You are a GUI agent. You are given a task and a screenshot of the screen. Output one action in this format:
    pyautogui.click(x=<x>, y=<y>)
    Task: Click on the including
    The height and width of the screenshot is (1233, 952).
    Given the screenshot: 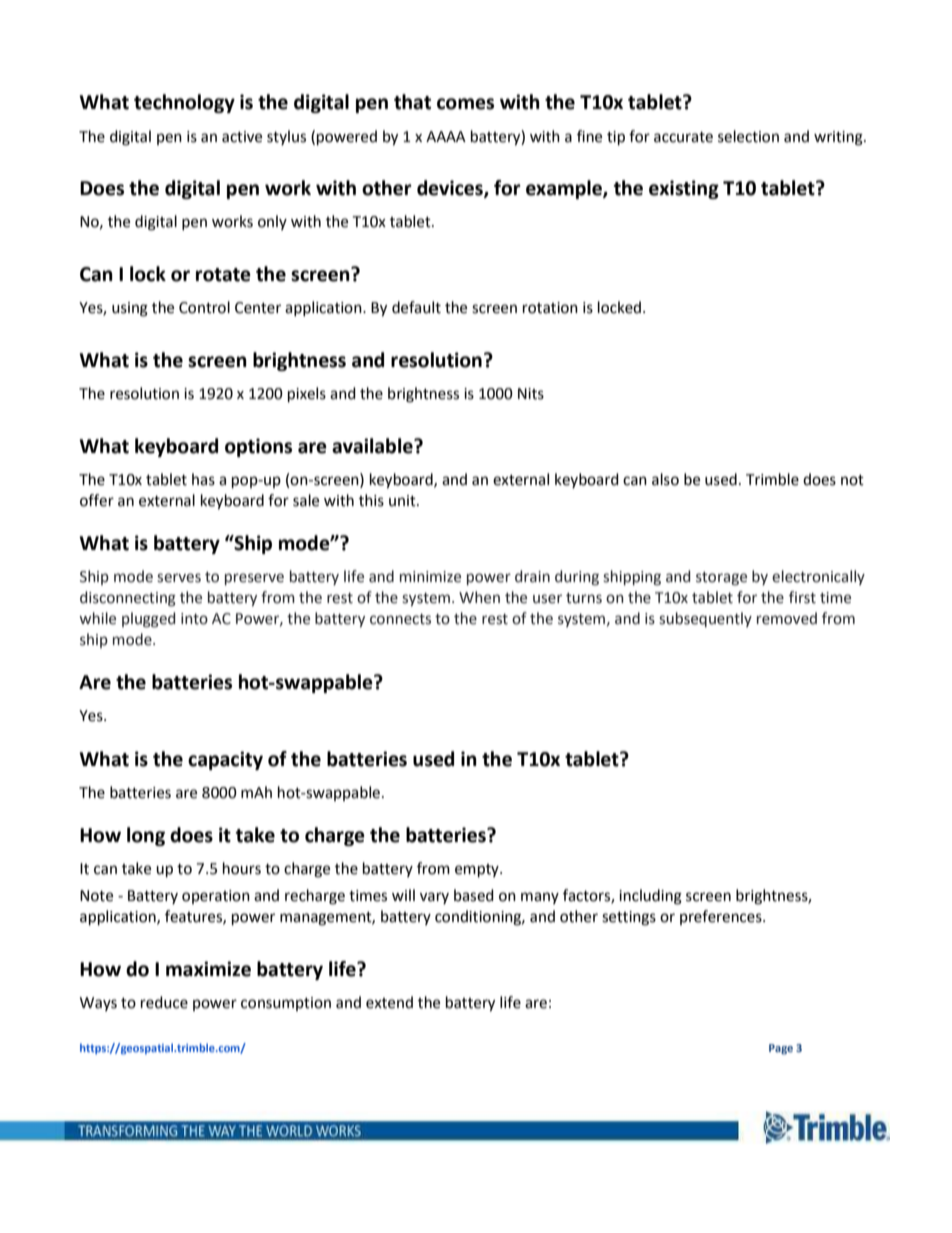 What is the action you would take?
    pyautogui.click(x=650, y=897)
